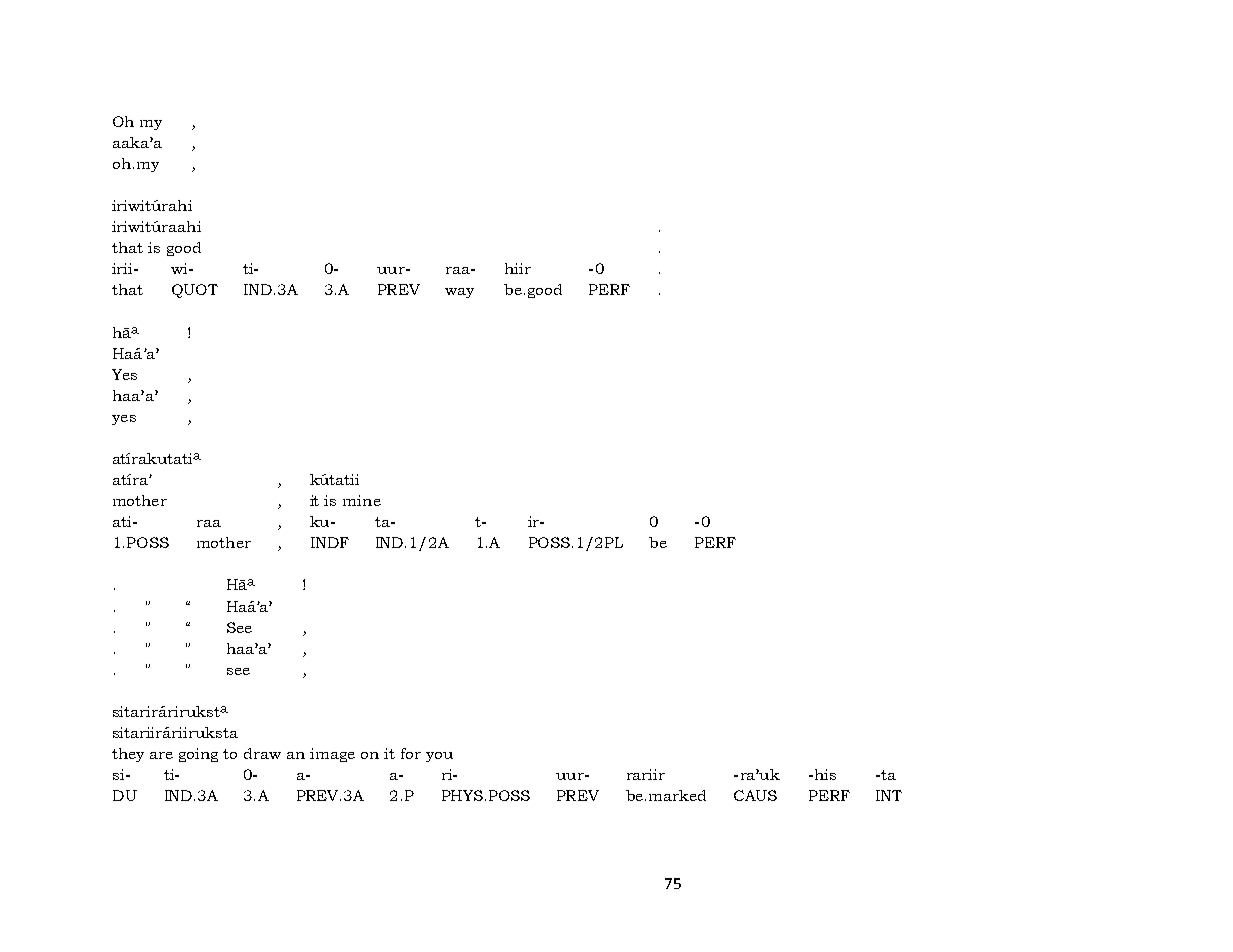  What do you see at coordinates (459, 293) in the screenshot?
I see `way` at bounding box center [459, 293].
